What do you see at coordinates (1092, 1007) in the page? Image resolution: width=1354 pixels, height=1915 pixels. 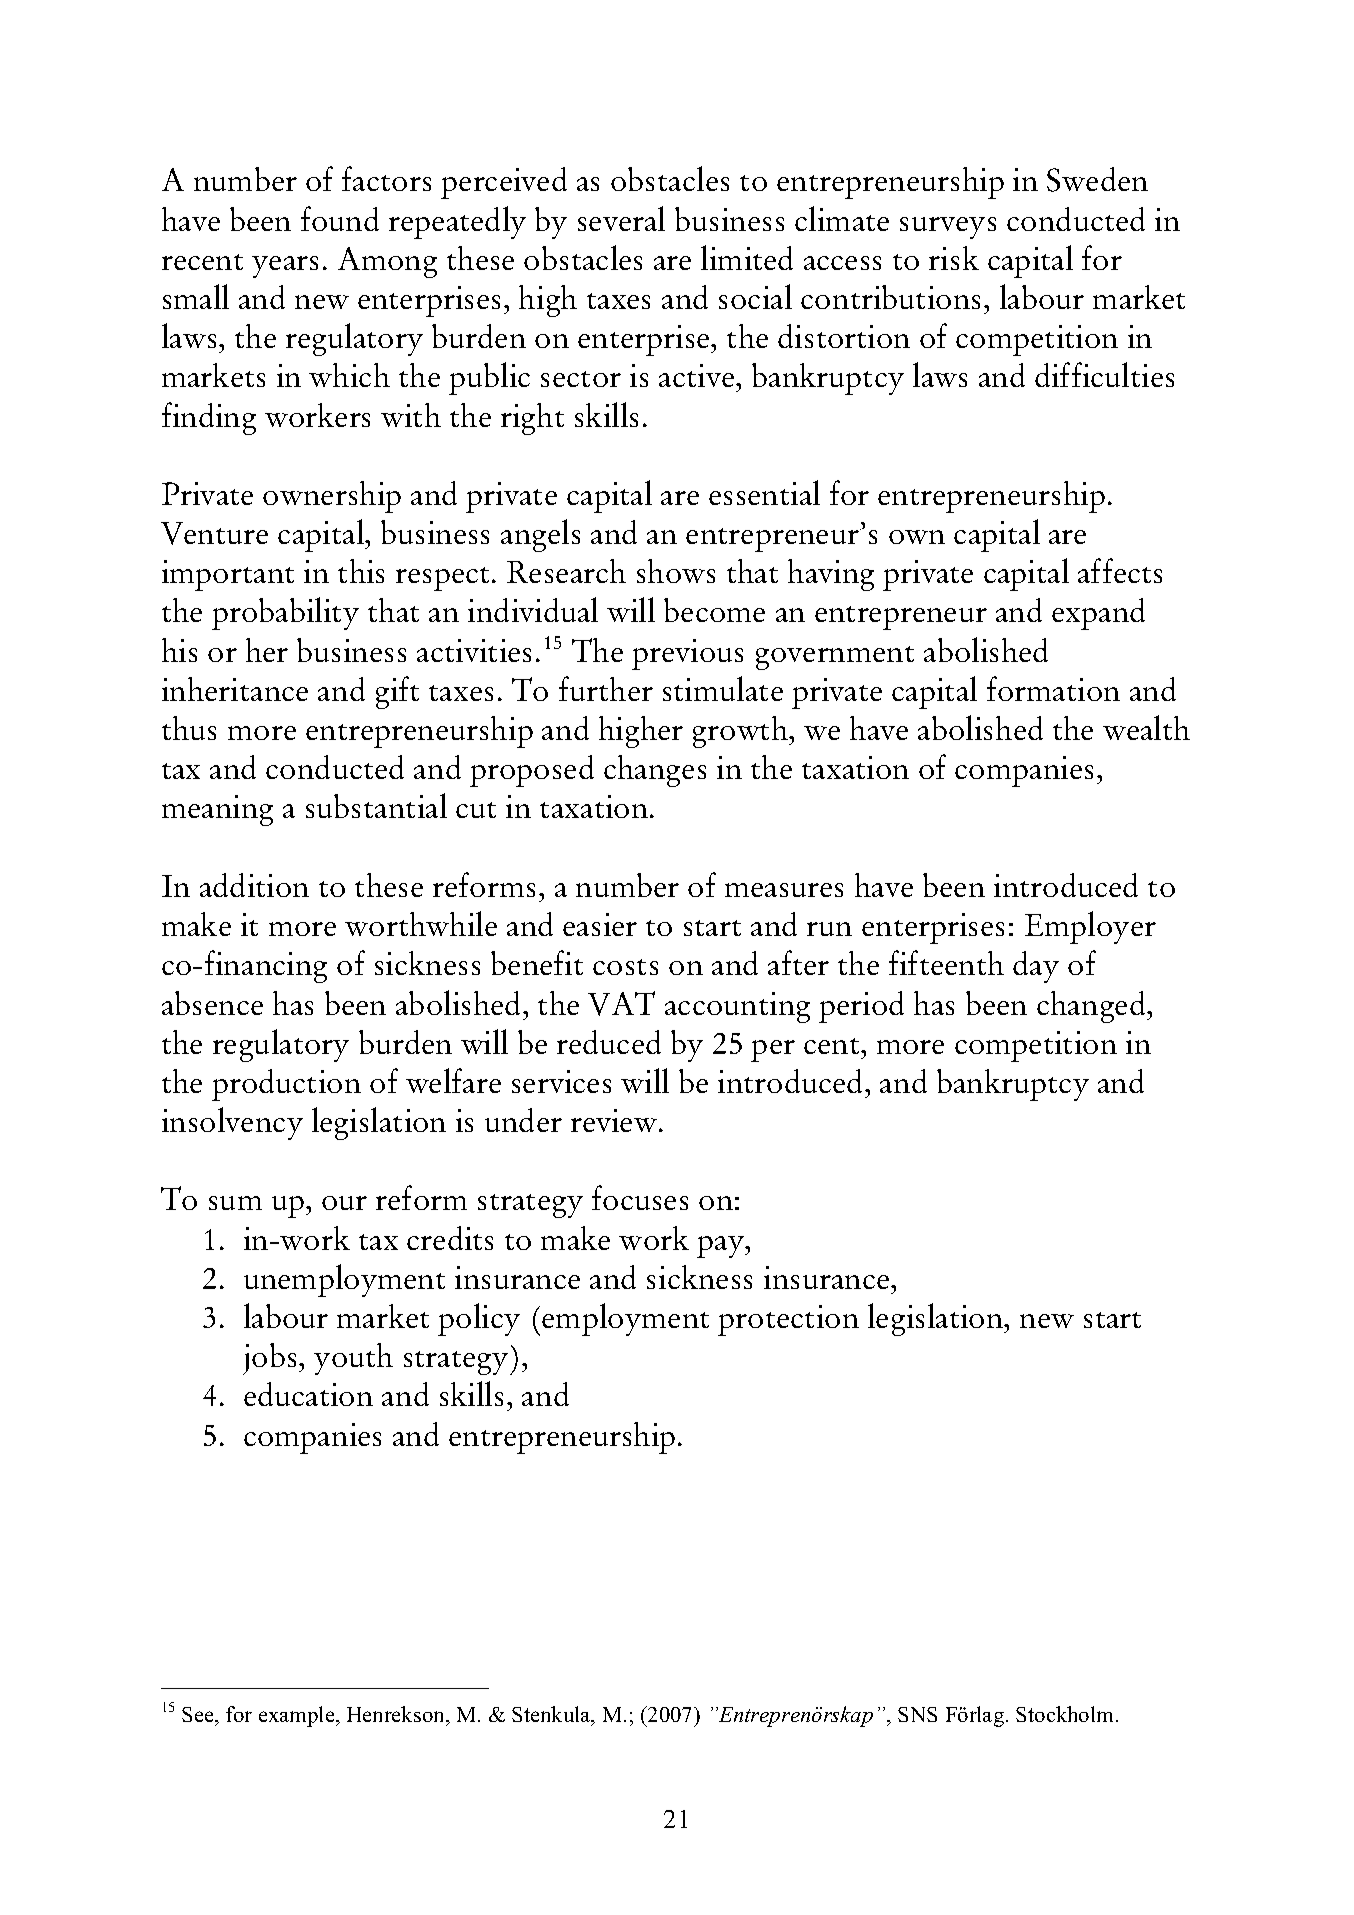 I see `changed` at bounding box center [1092, 1007].
